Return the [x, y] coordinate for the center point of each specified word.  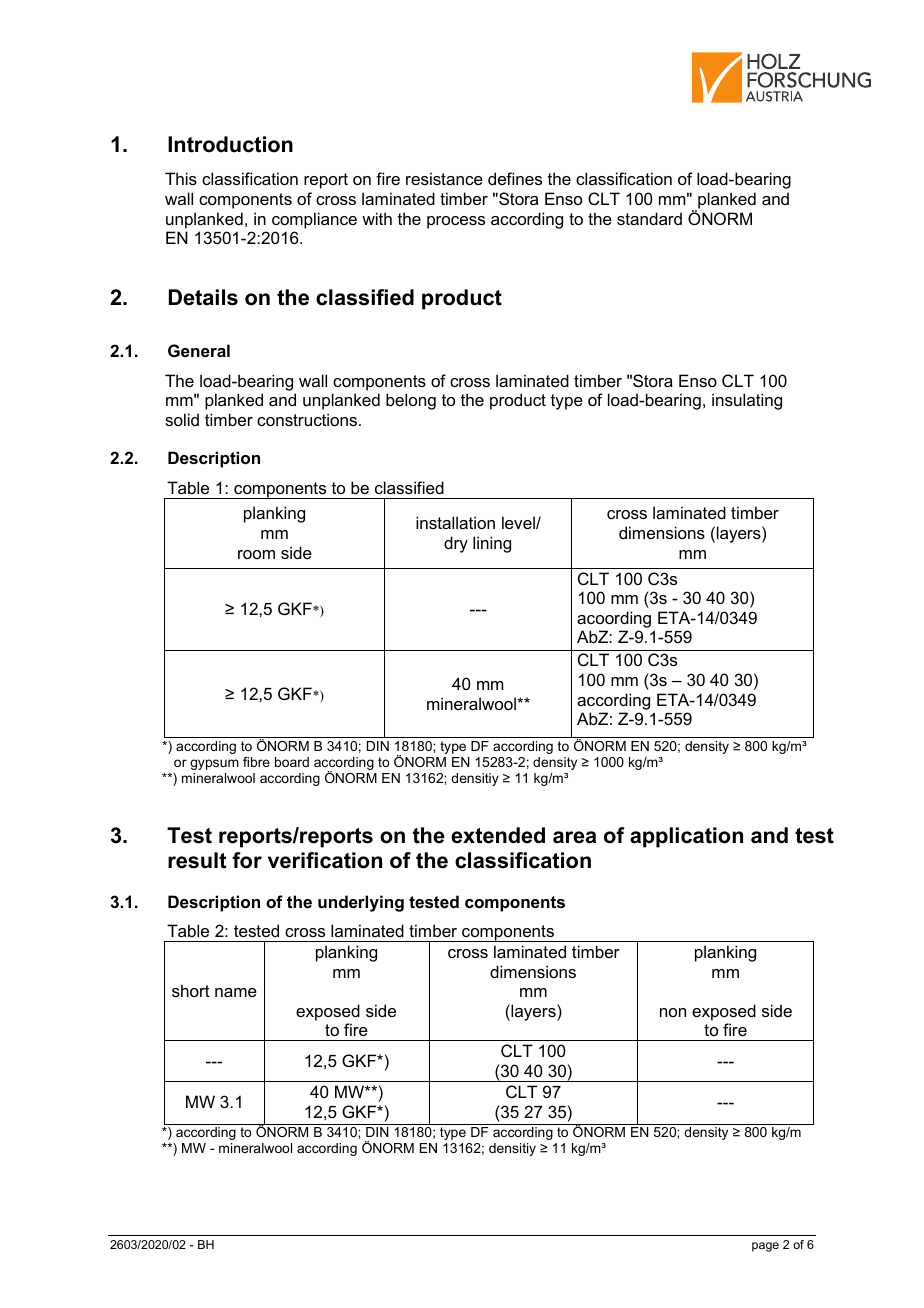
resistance [444, 178]
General [199, 350]
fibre [256, 762]
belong [411, 401]
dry [456, 544]
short [191, 990]
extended [498, 835]
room [256, 554]
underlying [361, 903]
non [673, 1012]
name [236, 992]
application [686, 837]
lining [492, 544]
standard [649, 218]
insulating [747, 401]
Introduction [230, 144]
